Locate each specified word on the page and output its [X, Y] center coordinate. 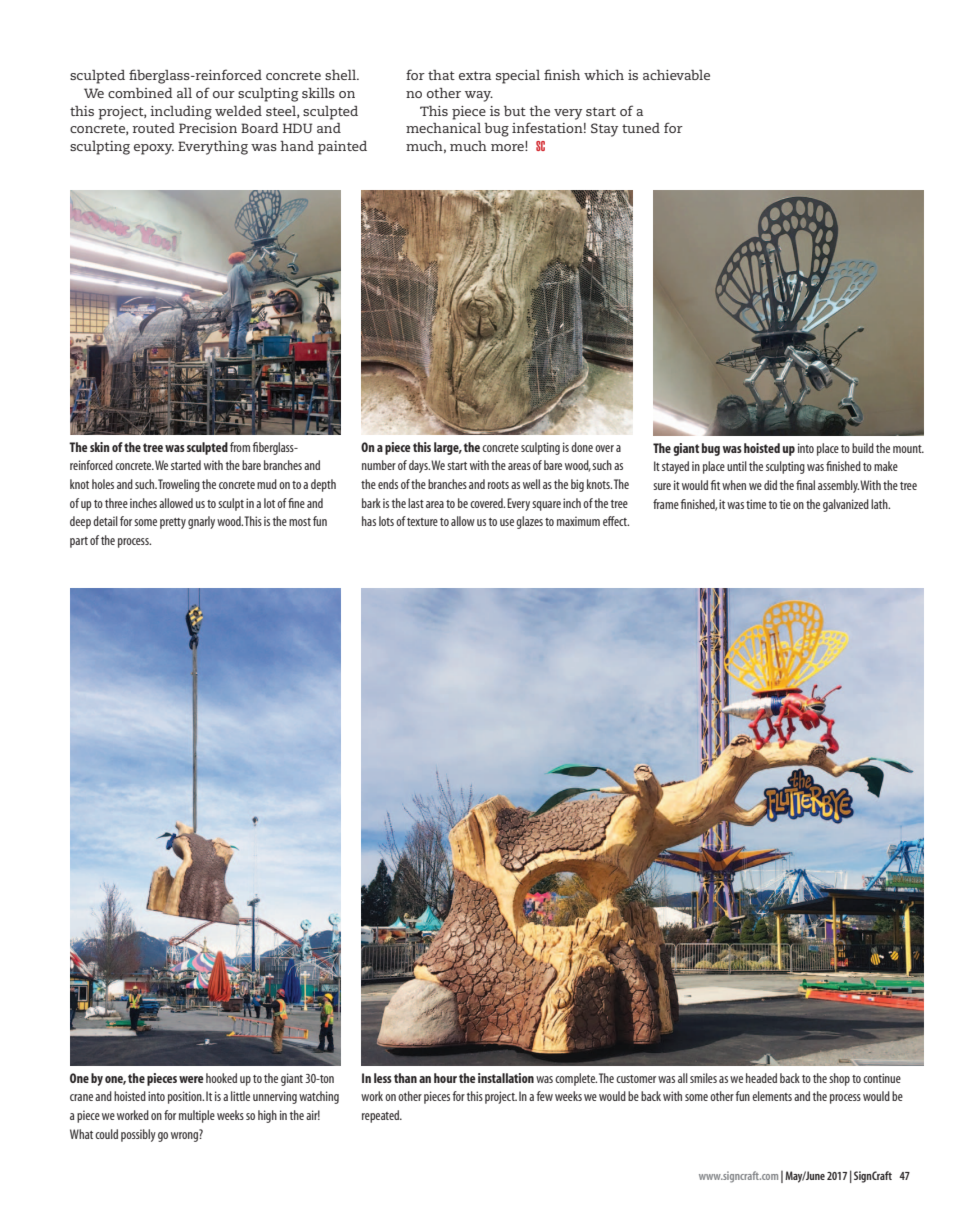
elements [772, 1096]
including [181, 113]
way [479, 96]
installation [506, 1078]
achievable [676, 75]
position [186, 1097]
